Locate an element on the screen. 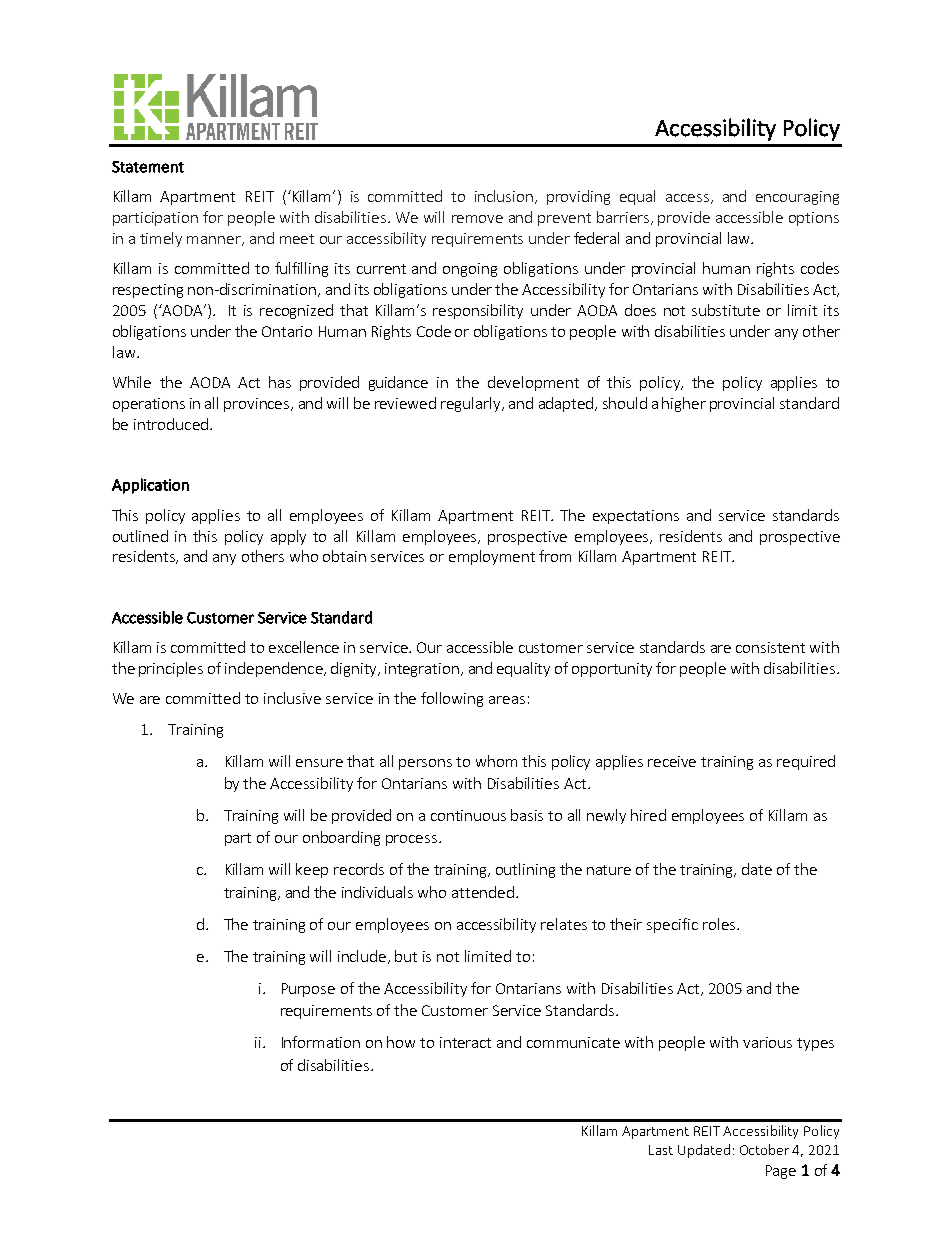  higher is located at coordinates (684, 404).
